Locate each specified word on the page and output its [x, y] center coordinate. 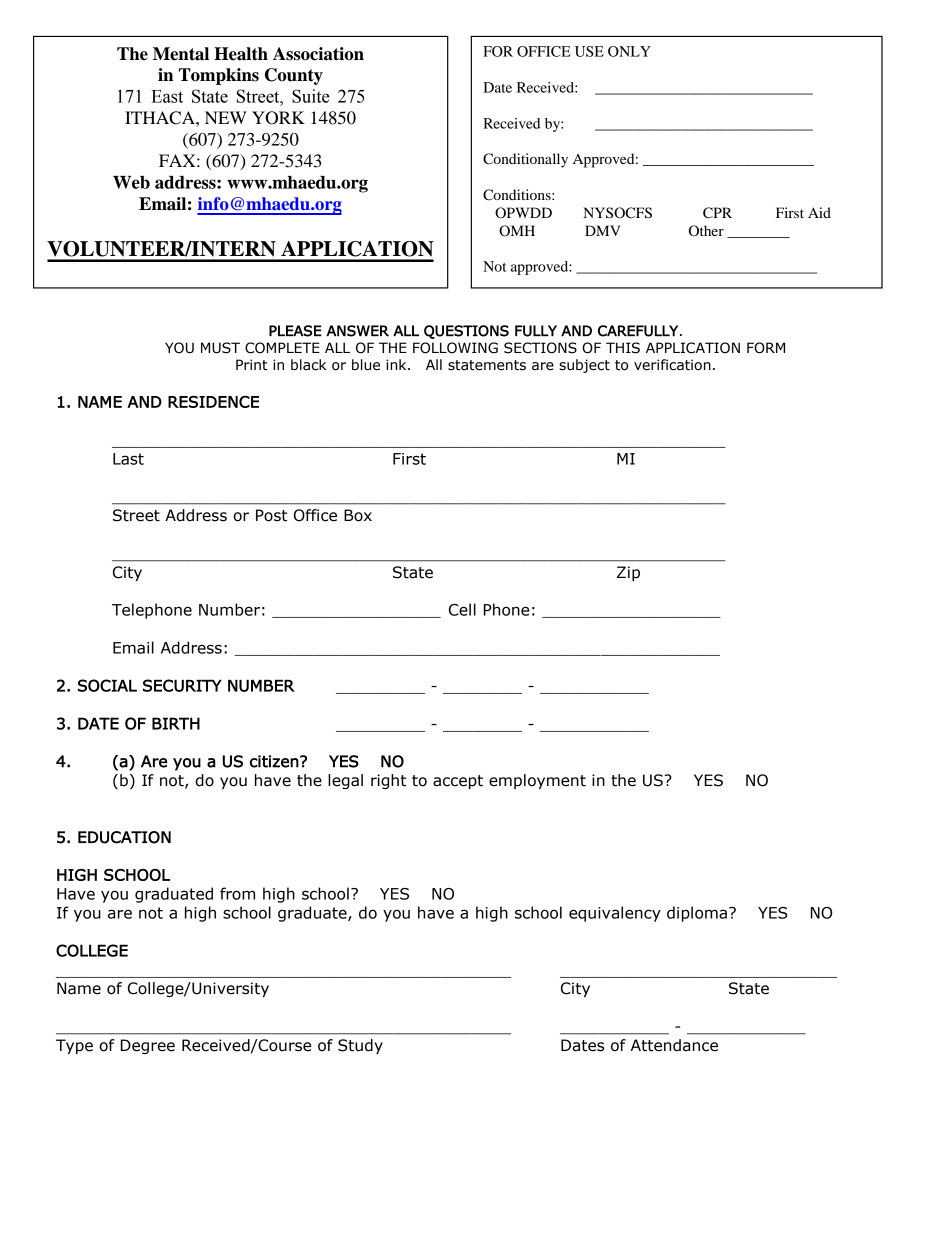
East [167, 96]
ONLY [629, 51]
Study [360, 1046]
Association [318, 54]
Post [271, 515]
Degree [148, 1046]
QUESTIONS [466, 332]
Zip [628, 573]
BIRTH [176, 723]
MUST [220, 348]
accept [458, 782]
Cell [462, 609]
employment [537, 781]
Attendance [674, 1045]
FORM [766, 348]
